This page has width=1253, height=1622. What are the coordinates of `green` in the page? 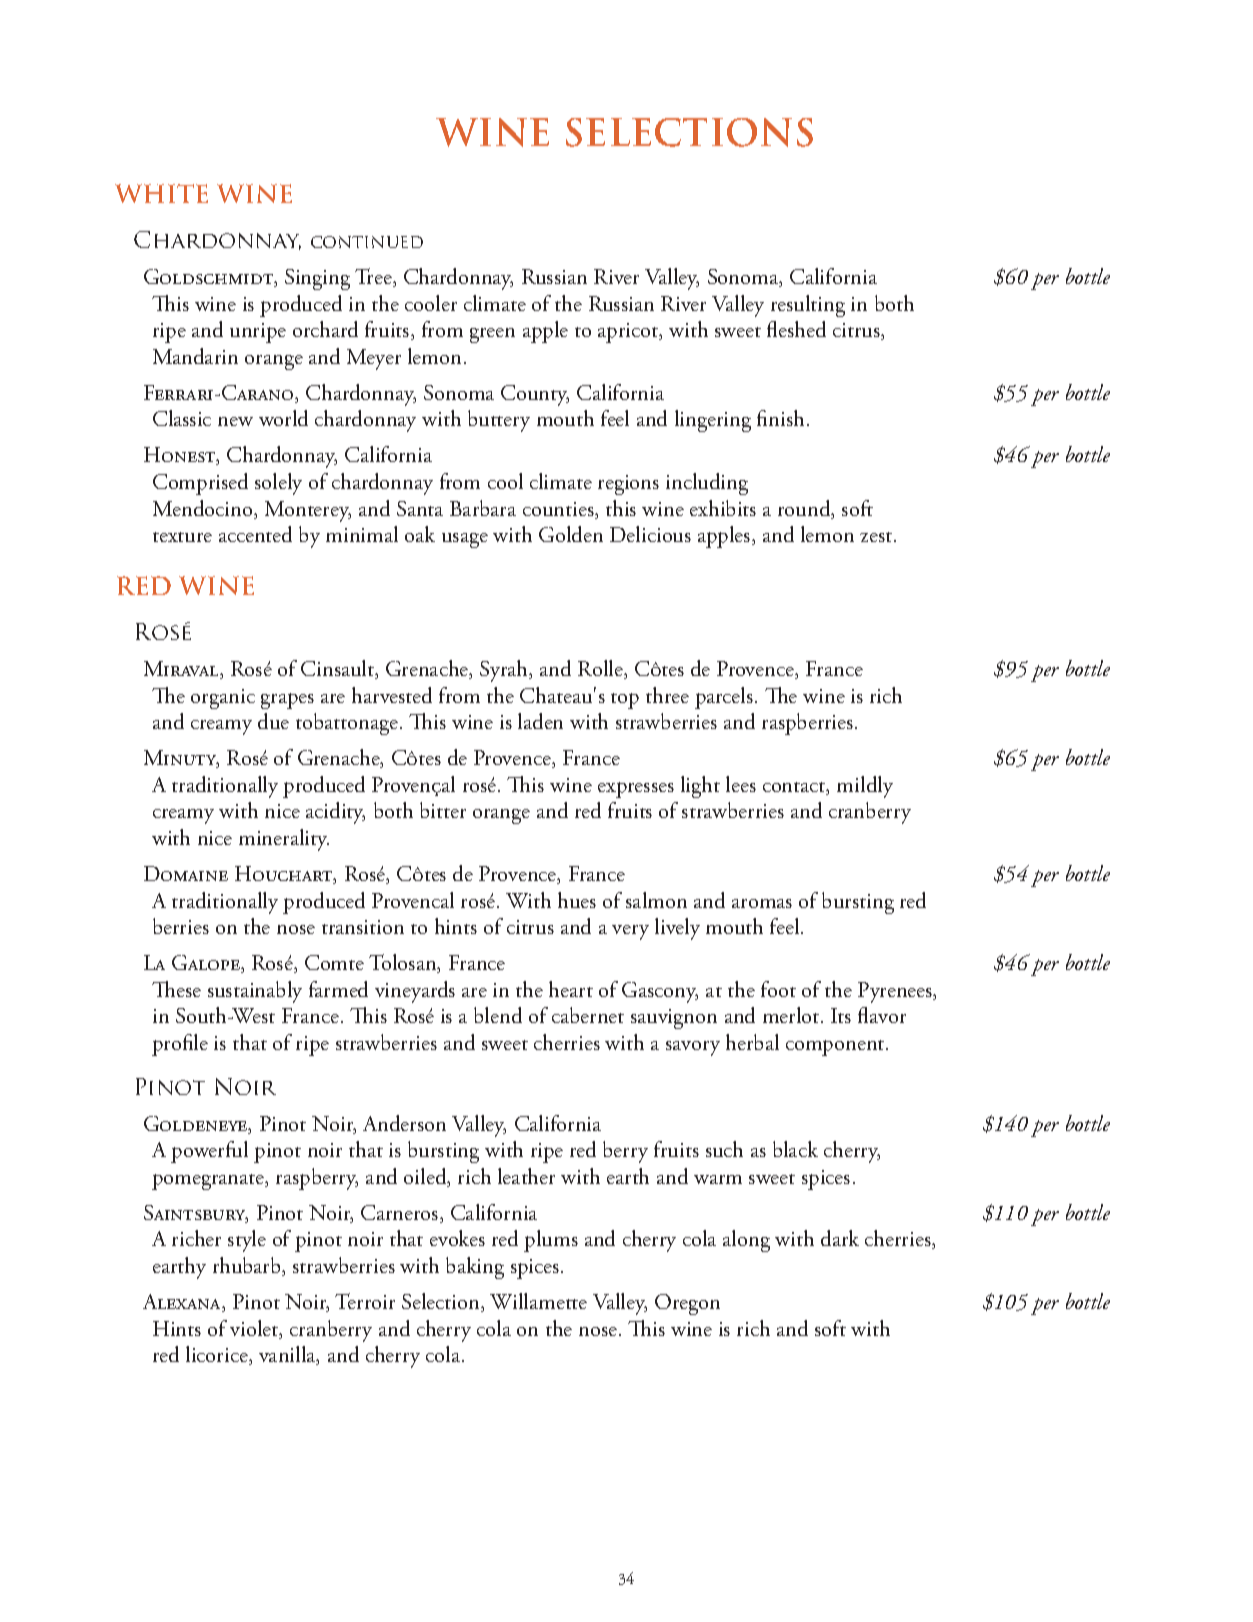 It's located at (492, 335).
